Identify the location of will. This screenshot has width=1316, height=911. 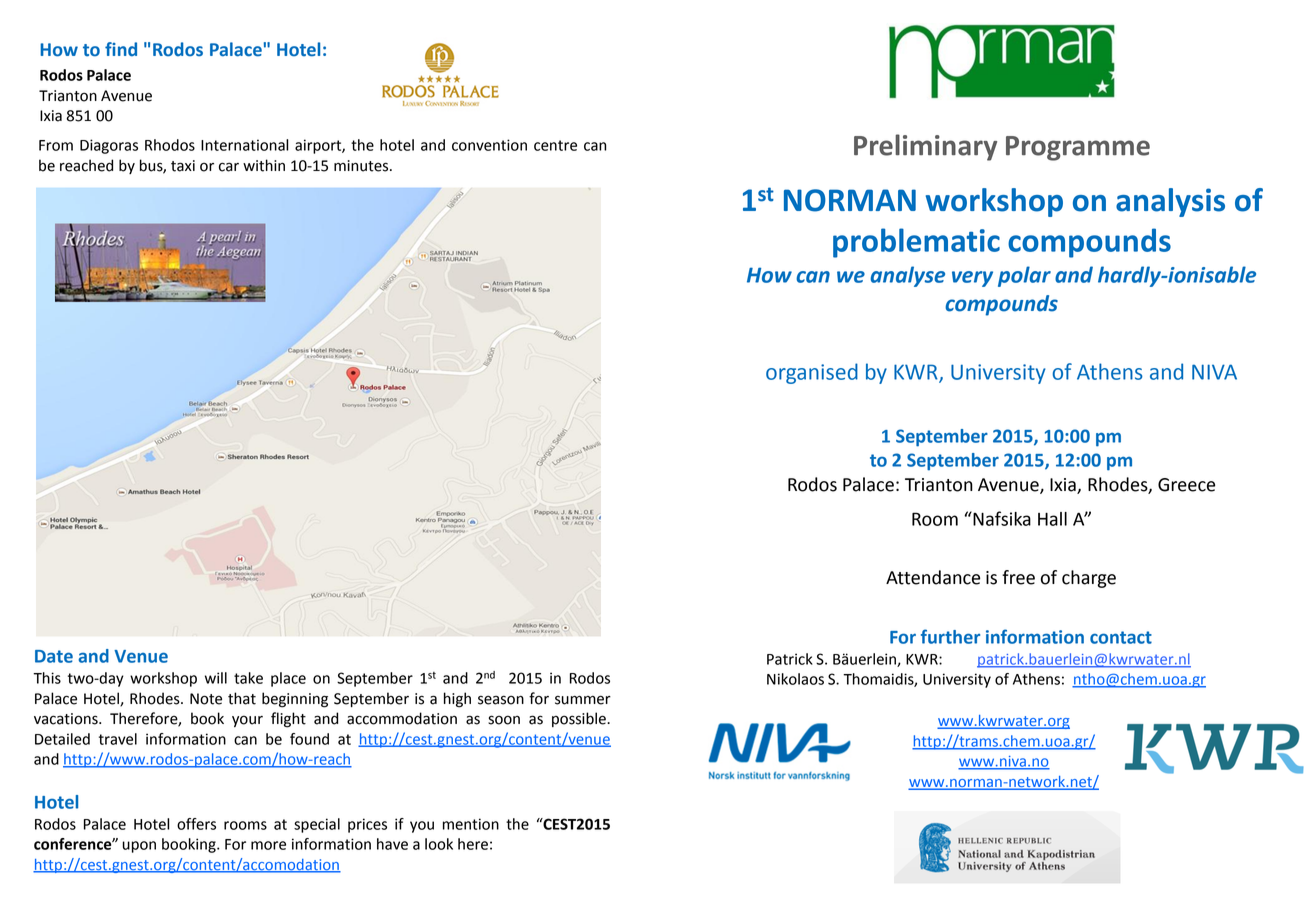
(216, 678).
